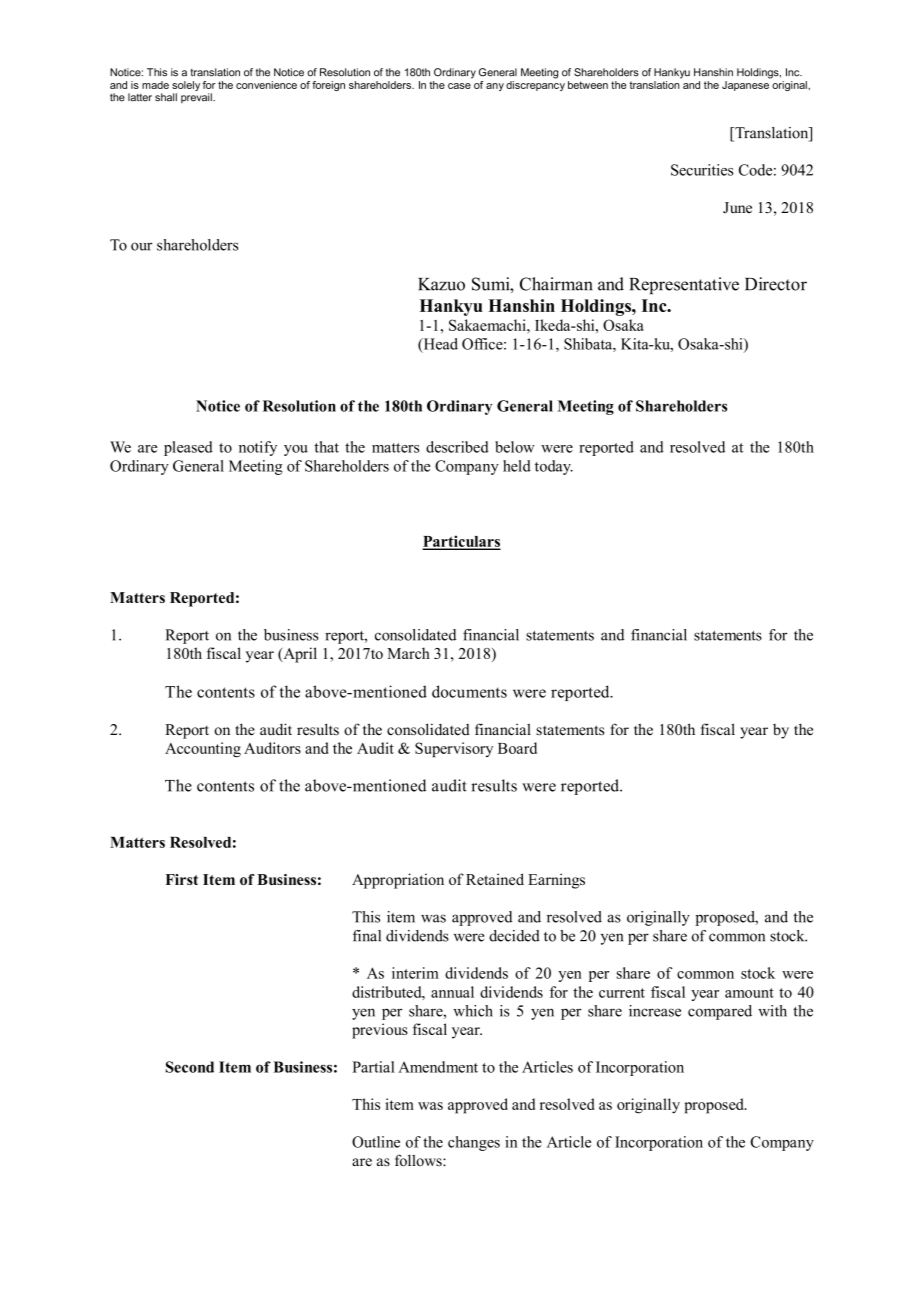 The height and width of the screenshot is (1308, 924). Describe the element at coordinates (457, 447) in the screenshot. I see `described` at that location.
